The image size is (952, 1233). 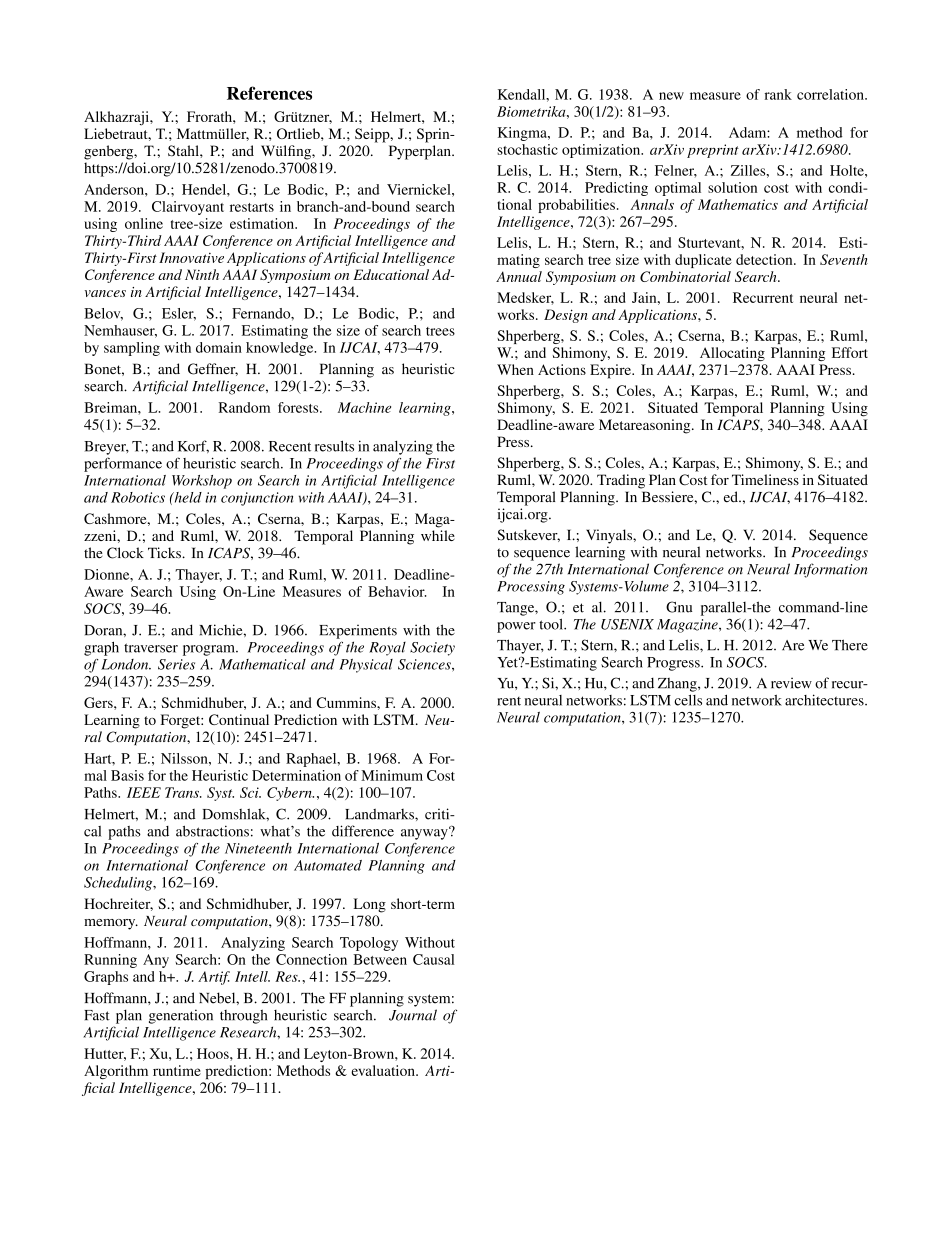 I want to click on Stahl, so click(x=184, y=150).
